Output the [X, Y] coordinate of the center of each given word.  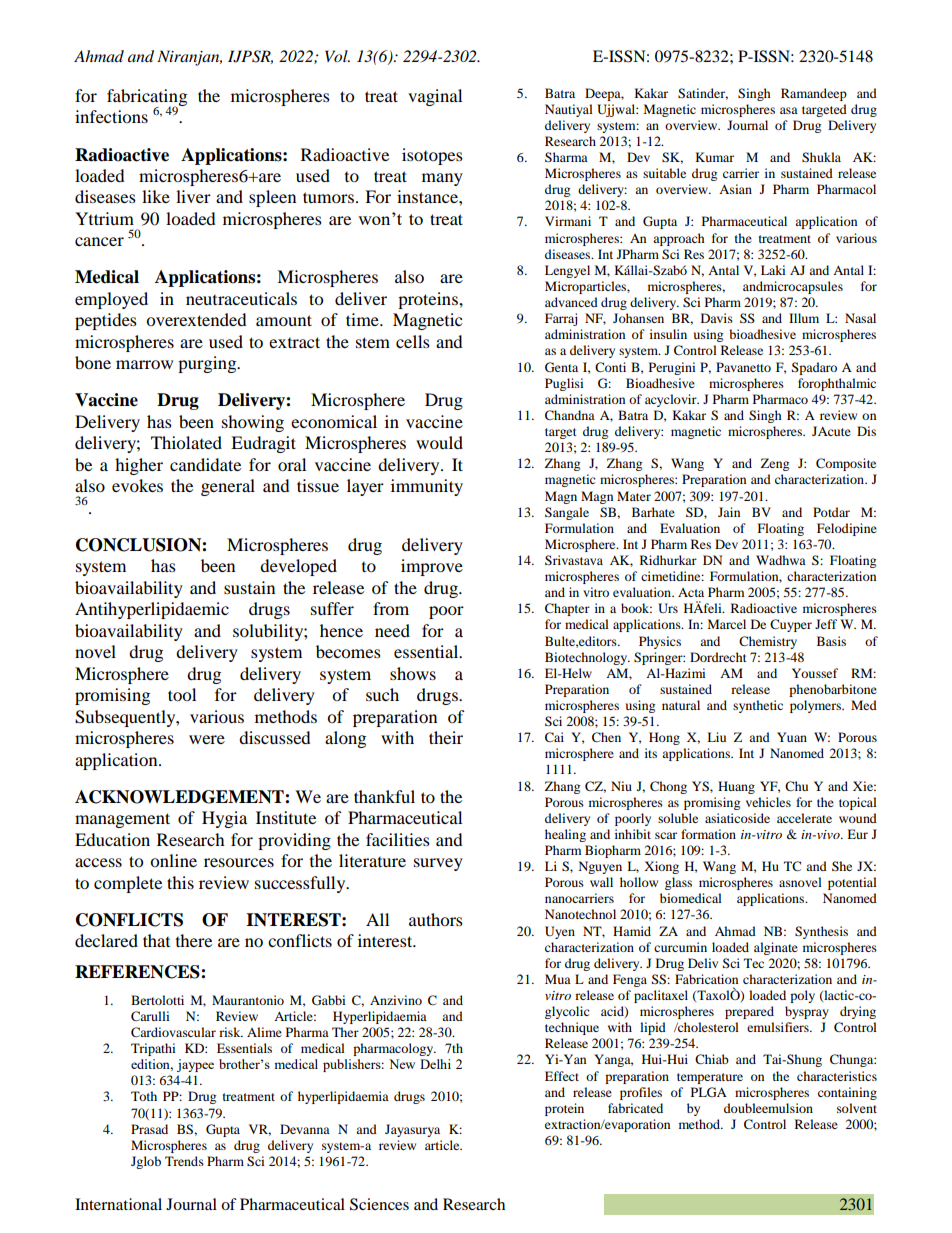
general [228, 487]
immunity [427, 487]
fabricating [147, 98]
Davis [717, 318]
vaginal [435, 97]
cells [413, 341]
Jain [729, 512]
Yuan [792, 737]
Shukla [821, 157]
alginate [776, 948]
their [446, 737]
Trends [184, 1161]
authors [436, 919]
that [156, 940]
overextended [196, 319]
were [207, 739]
